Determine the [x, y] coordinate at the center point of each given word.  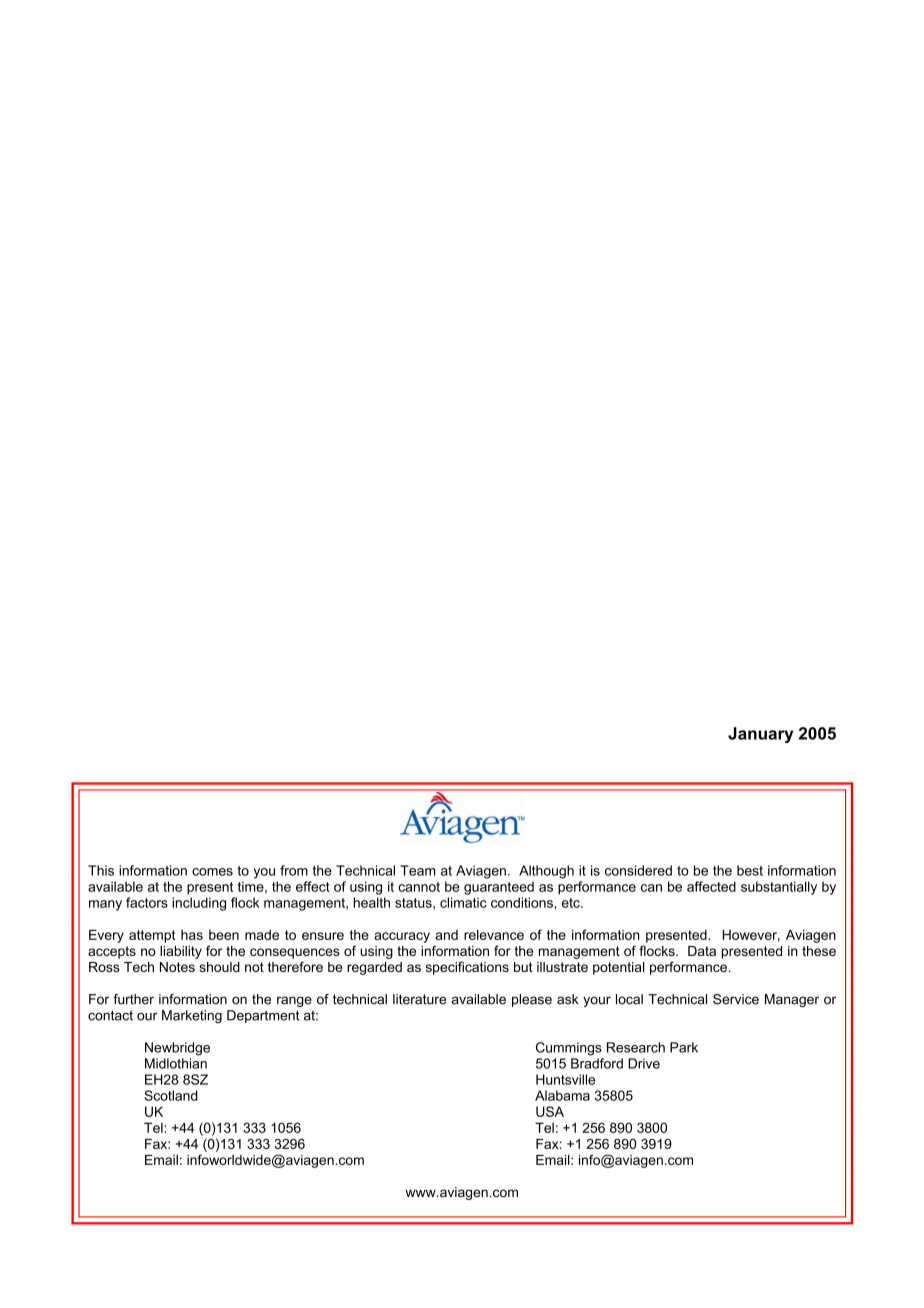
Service [736, 999]
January [760, 735]
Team [417, 870]
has [192, 935]
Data [702, 951]
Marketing [192, 1016]
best [750, 870]
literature [419, 999]
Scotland [171, 1095]
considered [638, 870]
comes [212, 872]
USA [550, 1111]
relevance [494, 935]
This [101, 870]
